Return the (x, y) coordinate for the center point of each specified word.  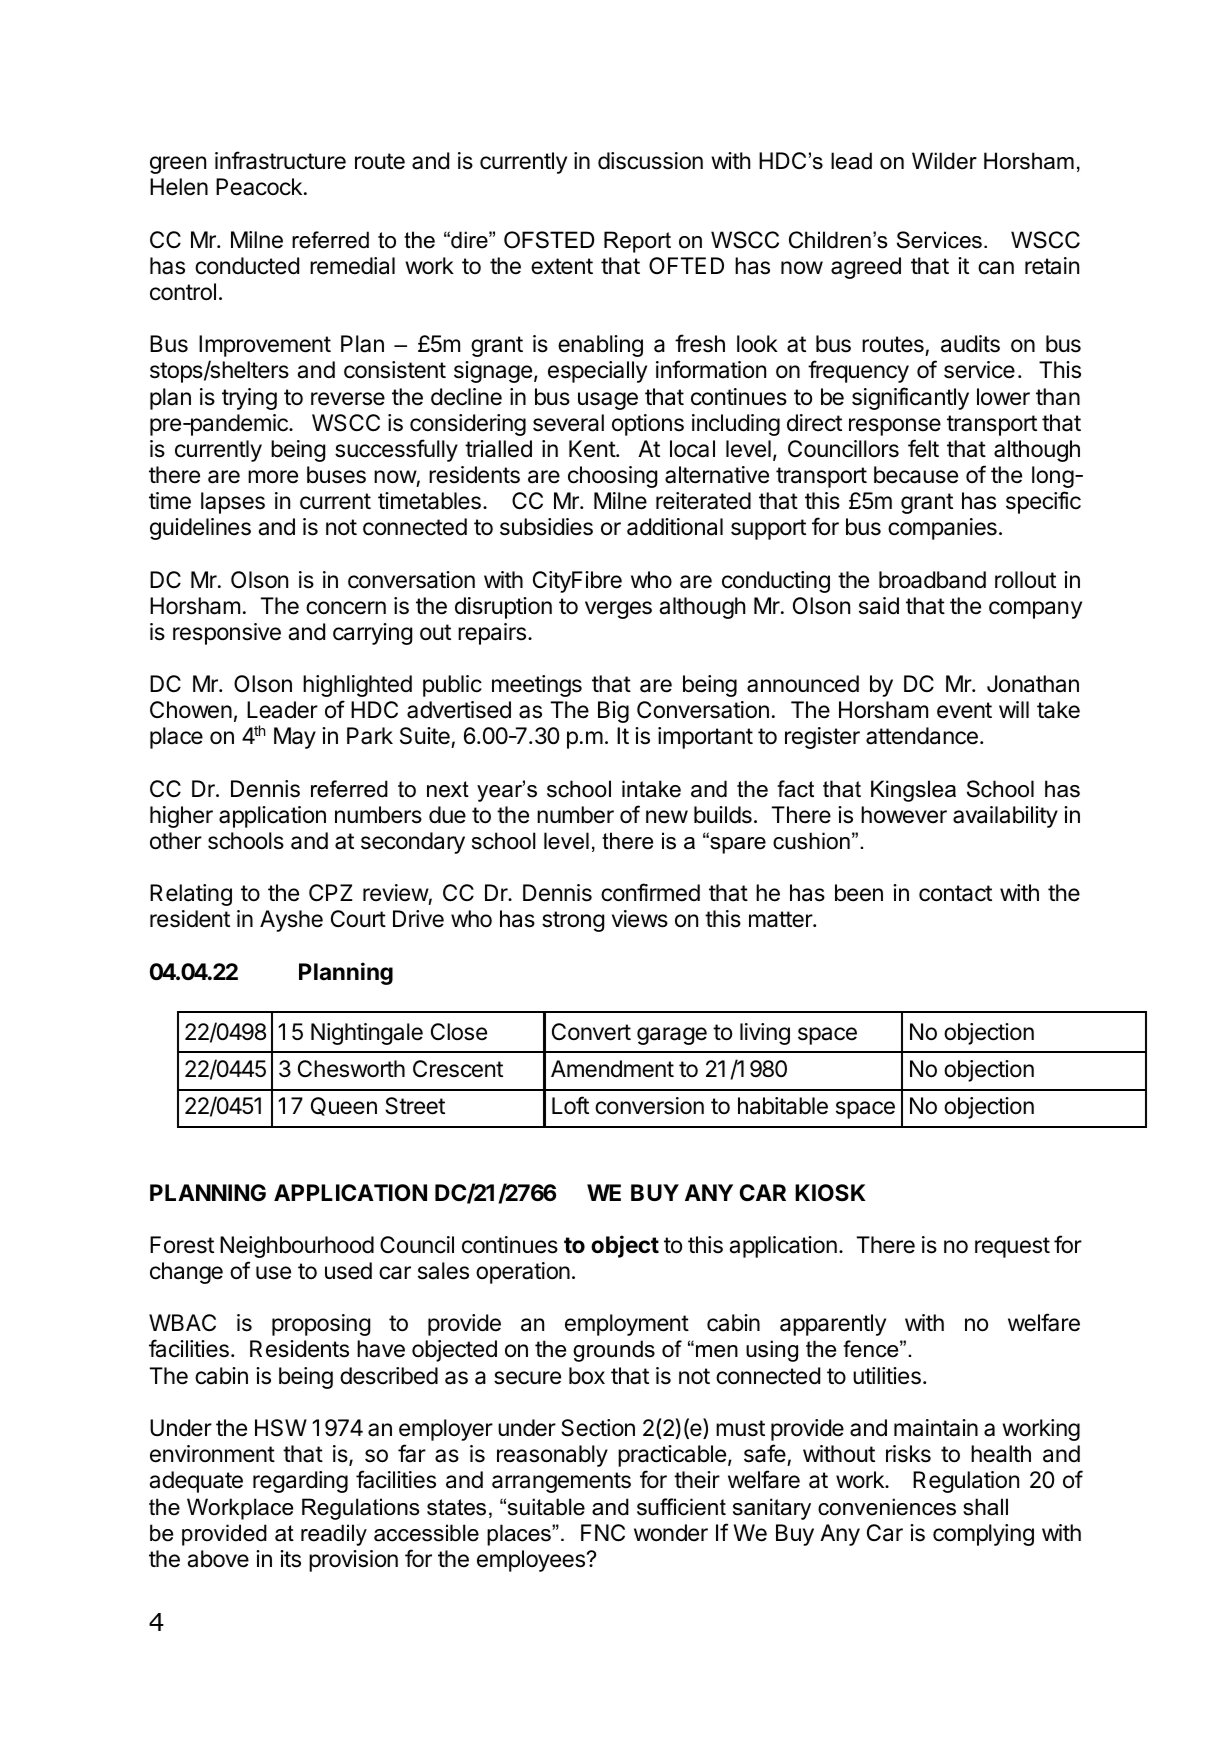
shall (985, 1507)
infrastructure (280, 160)
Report (637, 242)
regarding (300, 1482)
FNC (603, 1532)
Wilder (944, 161)
